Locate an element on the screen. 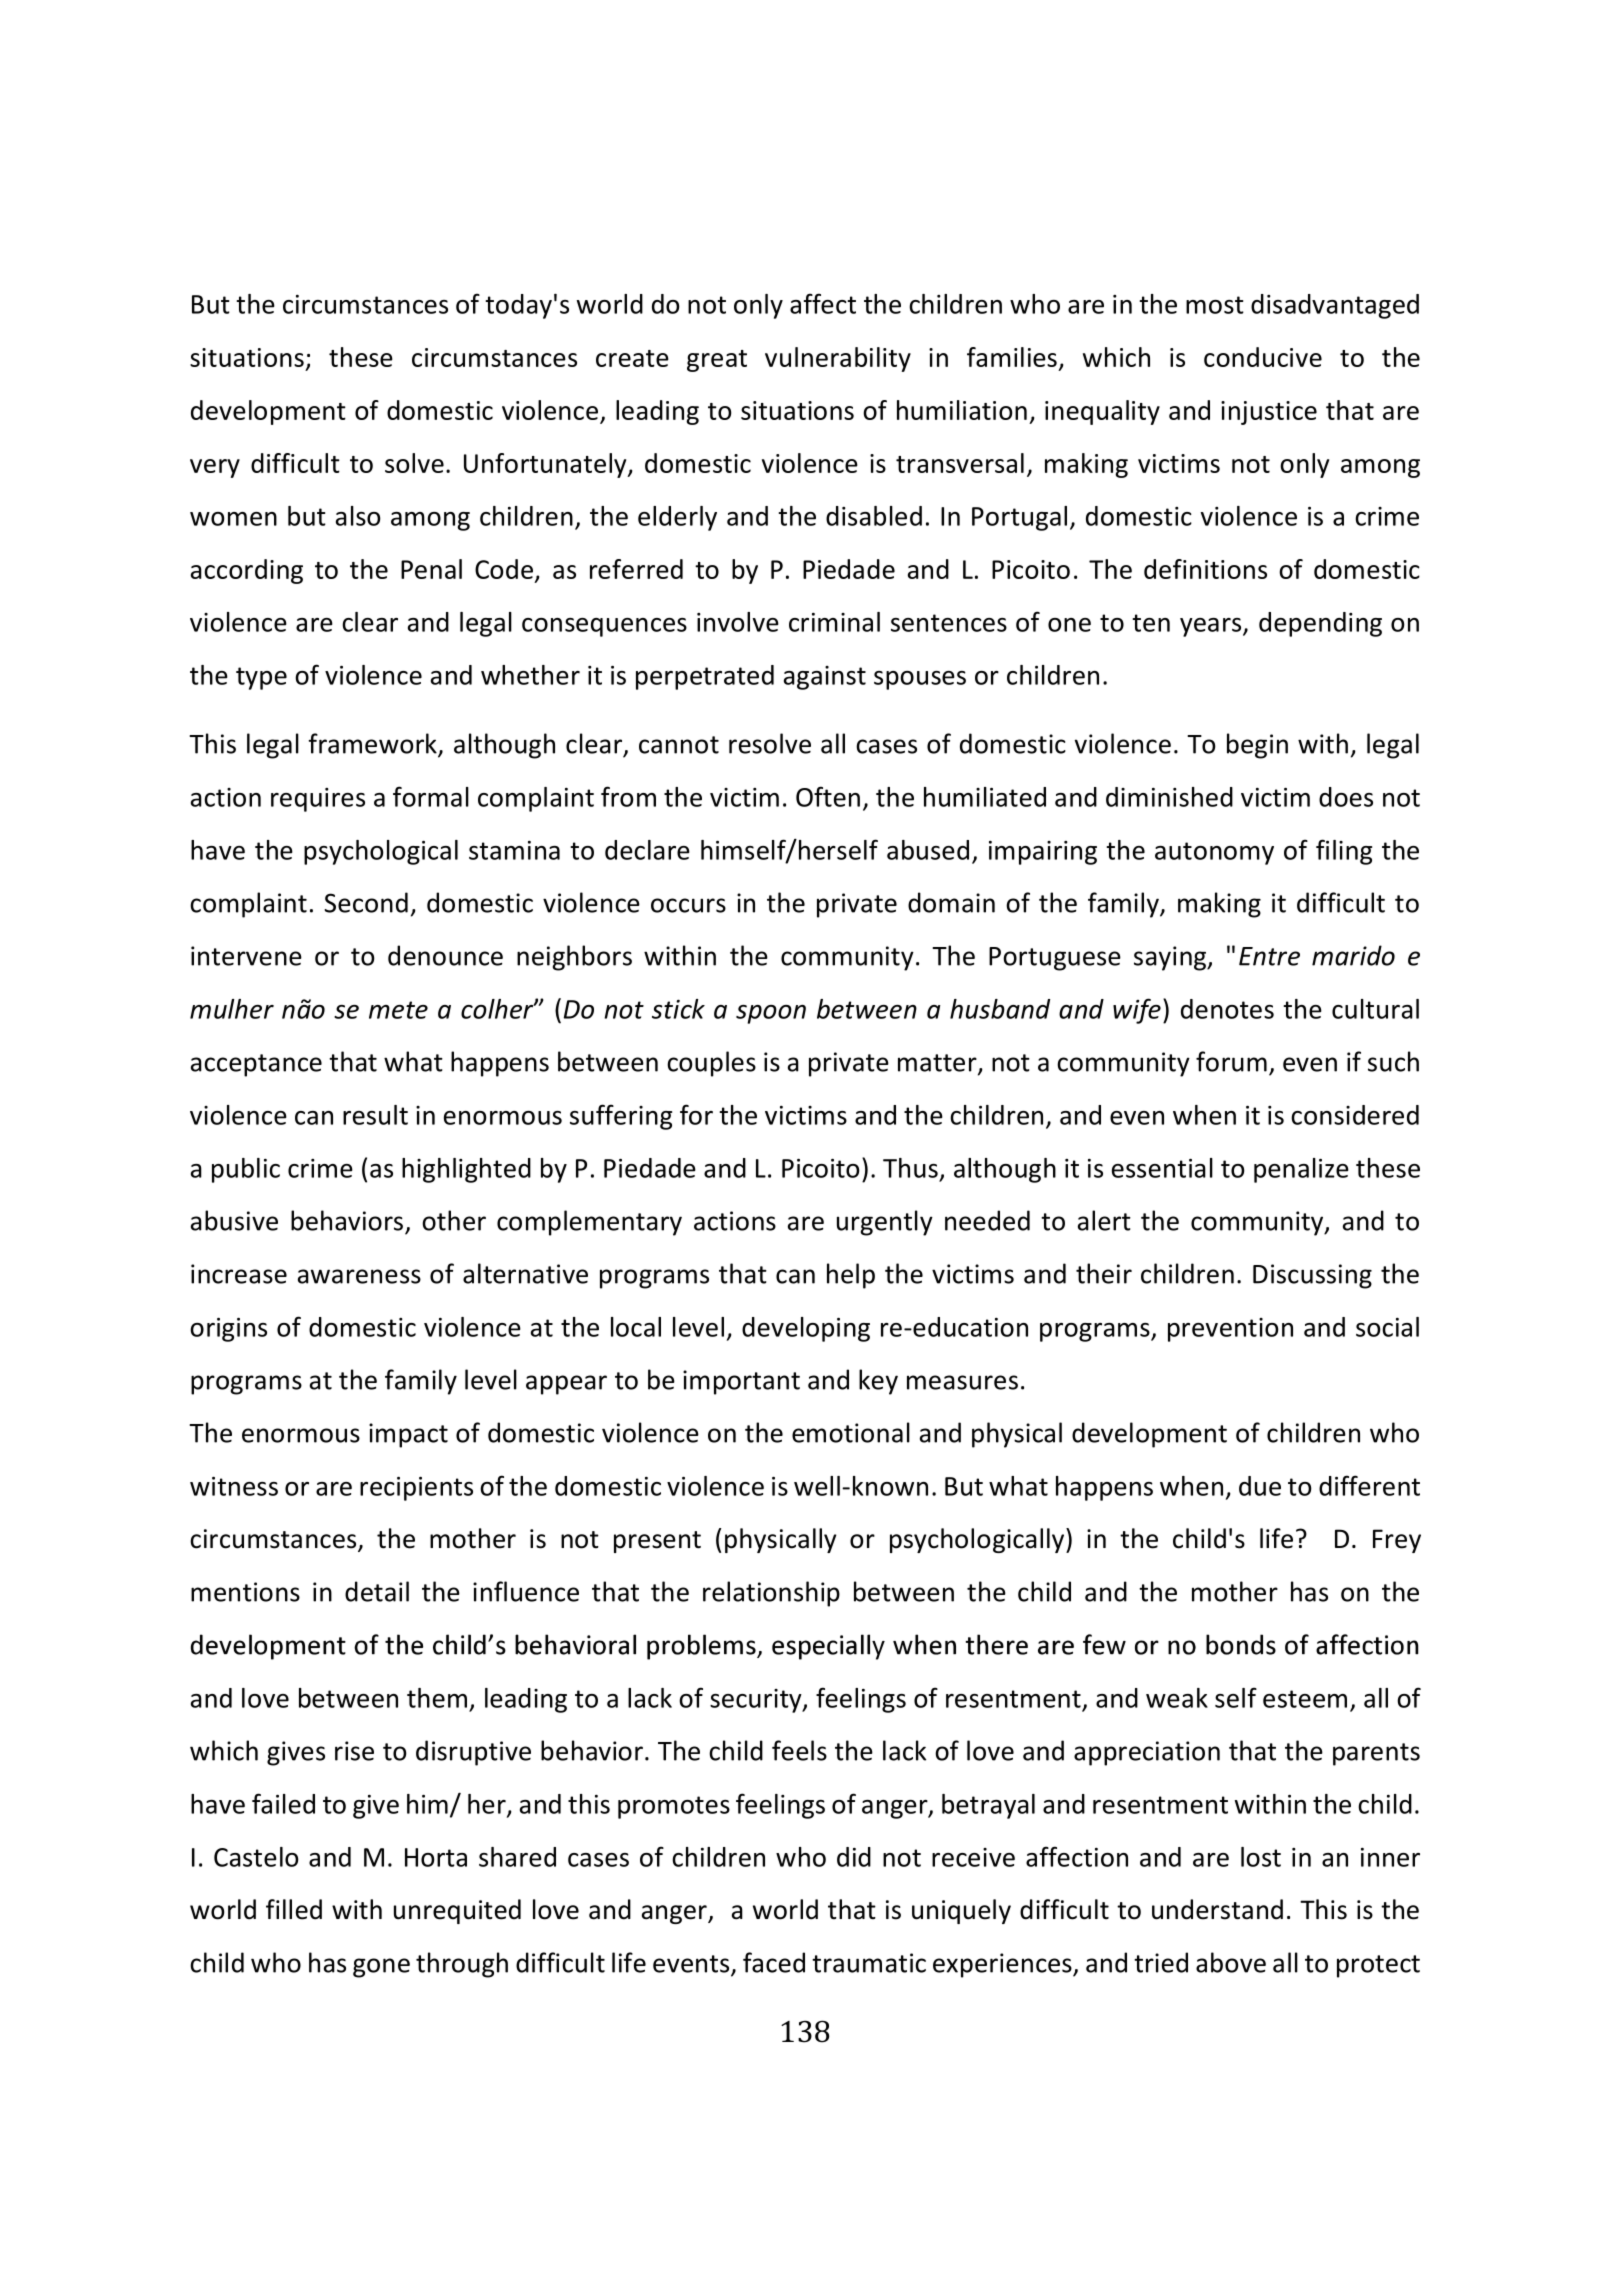  very is located at coordinates (215, 468).
